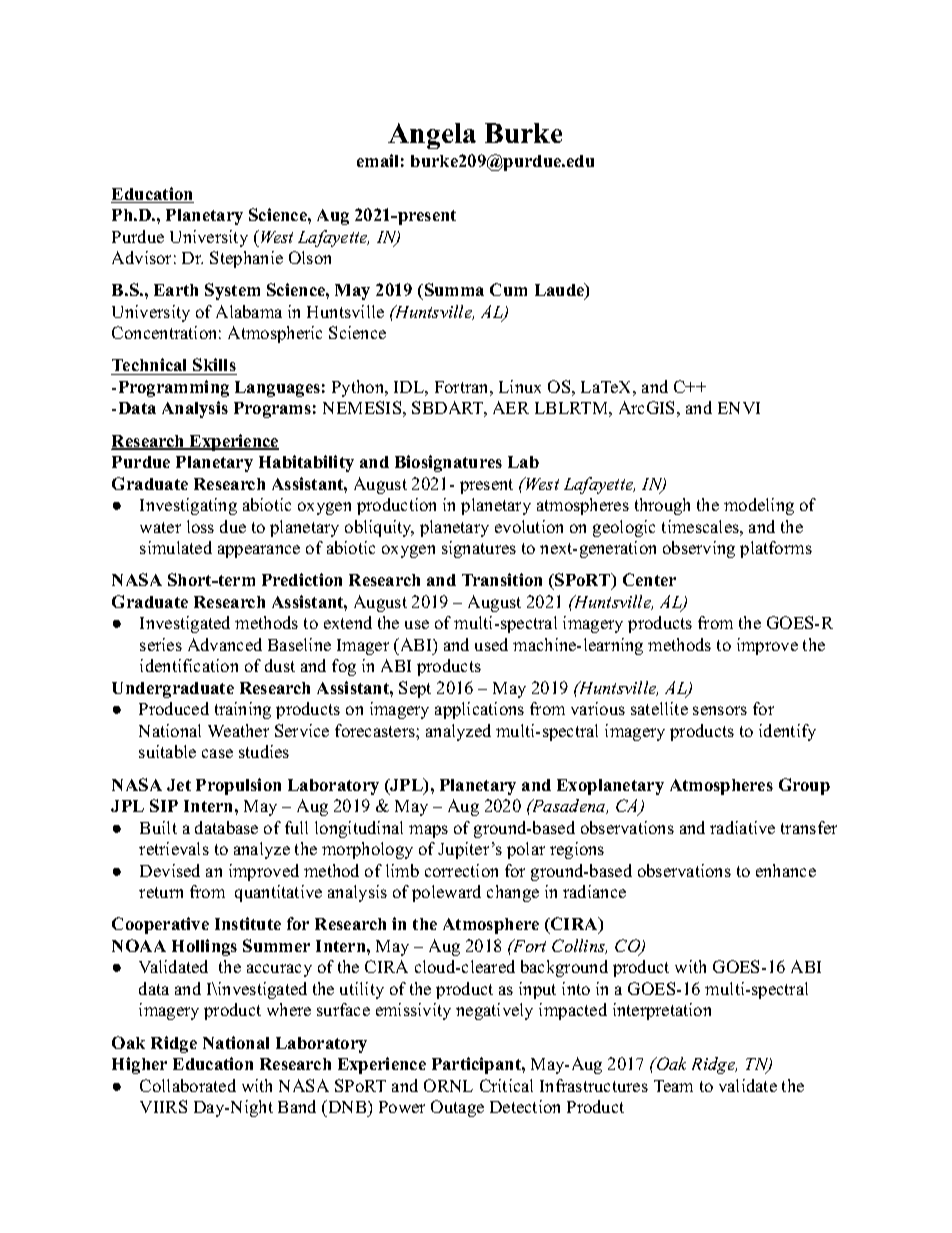 The height and width of the screenshot is (1233, 952). What do you see at coordinates (246, 259) in the screenshot?
I see `Stephanie` at bounding box center [246, 259].
